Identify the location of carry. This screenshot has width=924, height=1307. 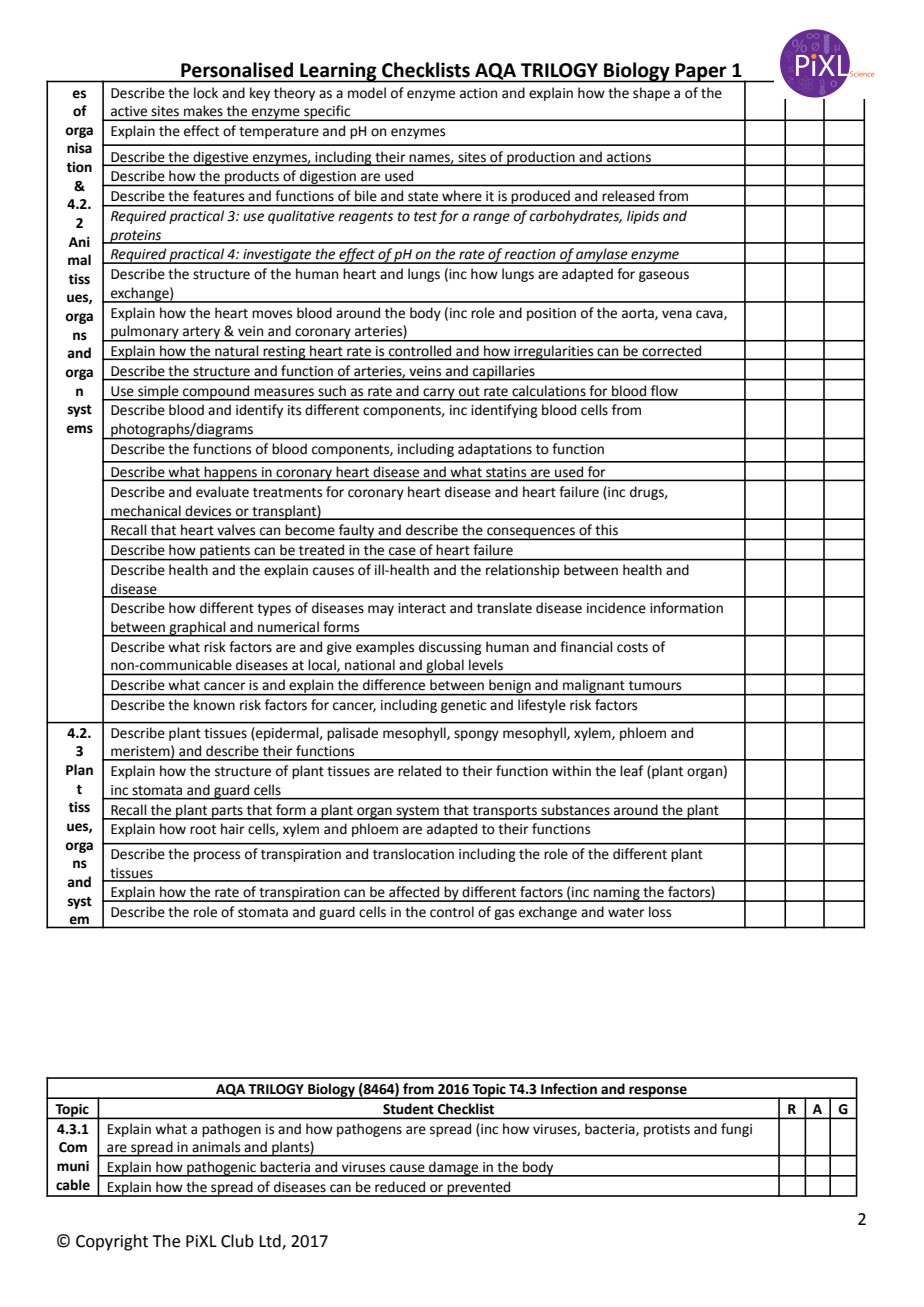
(439, 394).
